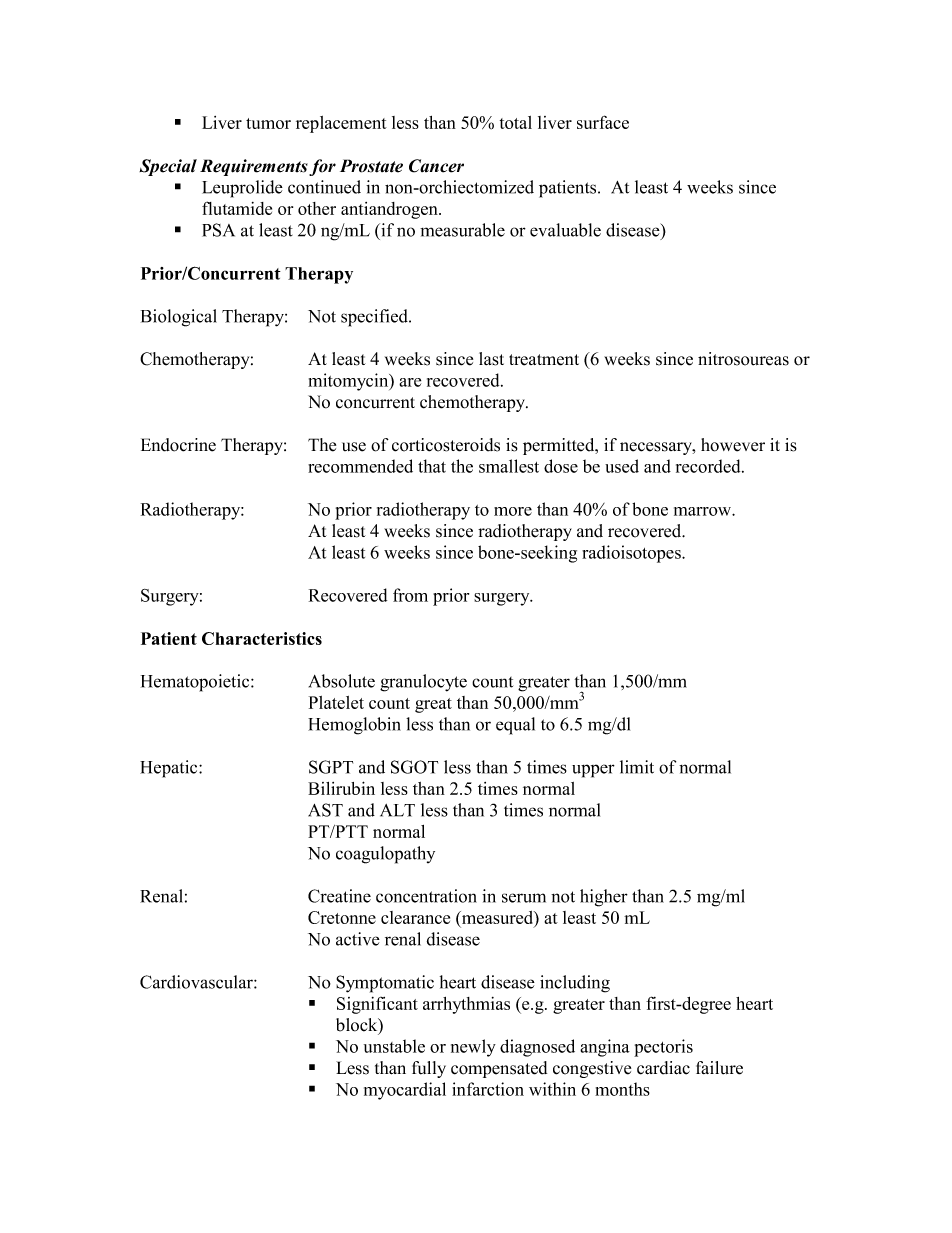  What do you see at coordinates (197, 982) in the screenshot?
I see `Cardiovascular` at bounding box center [197, 982].
